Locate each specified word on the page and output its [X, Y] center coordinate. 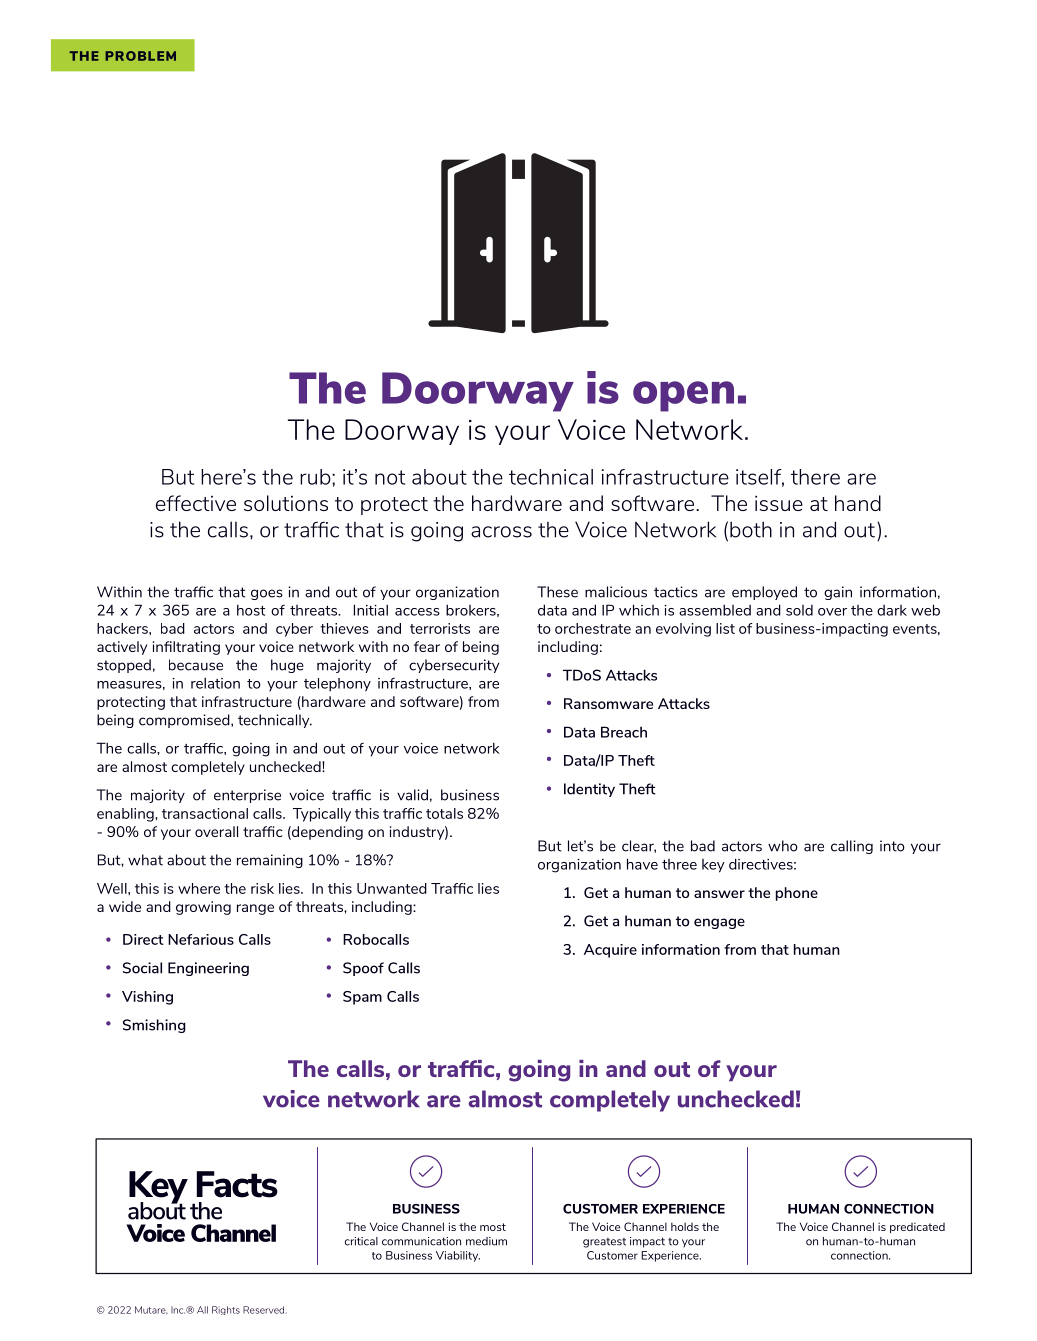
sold [799, 610]
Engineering [208, 969]
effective [196, 503]
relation [215, 683]
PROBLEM [140, 56]
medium [486, 1241]
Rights [226, 1310]
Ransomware [608, 703]
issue [779, 503]
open [683, 396]
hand [858, 503]
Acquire [610, 951]
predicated [917, 1228]
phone [797, 894]
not [390, 477]
